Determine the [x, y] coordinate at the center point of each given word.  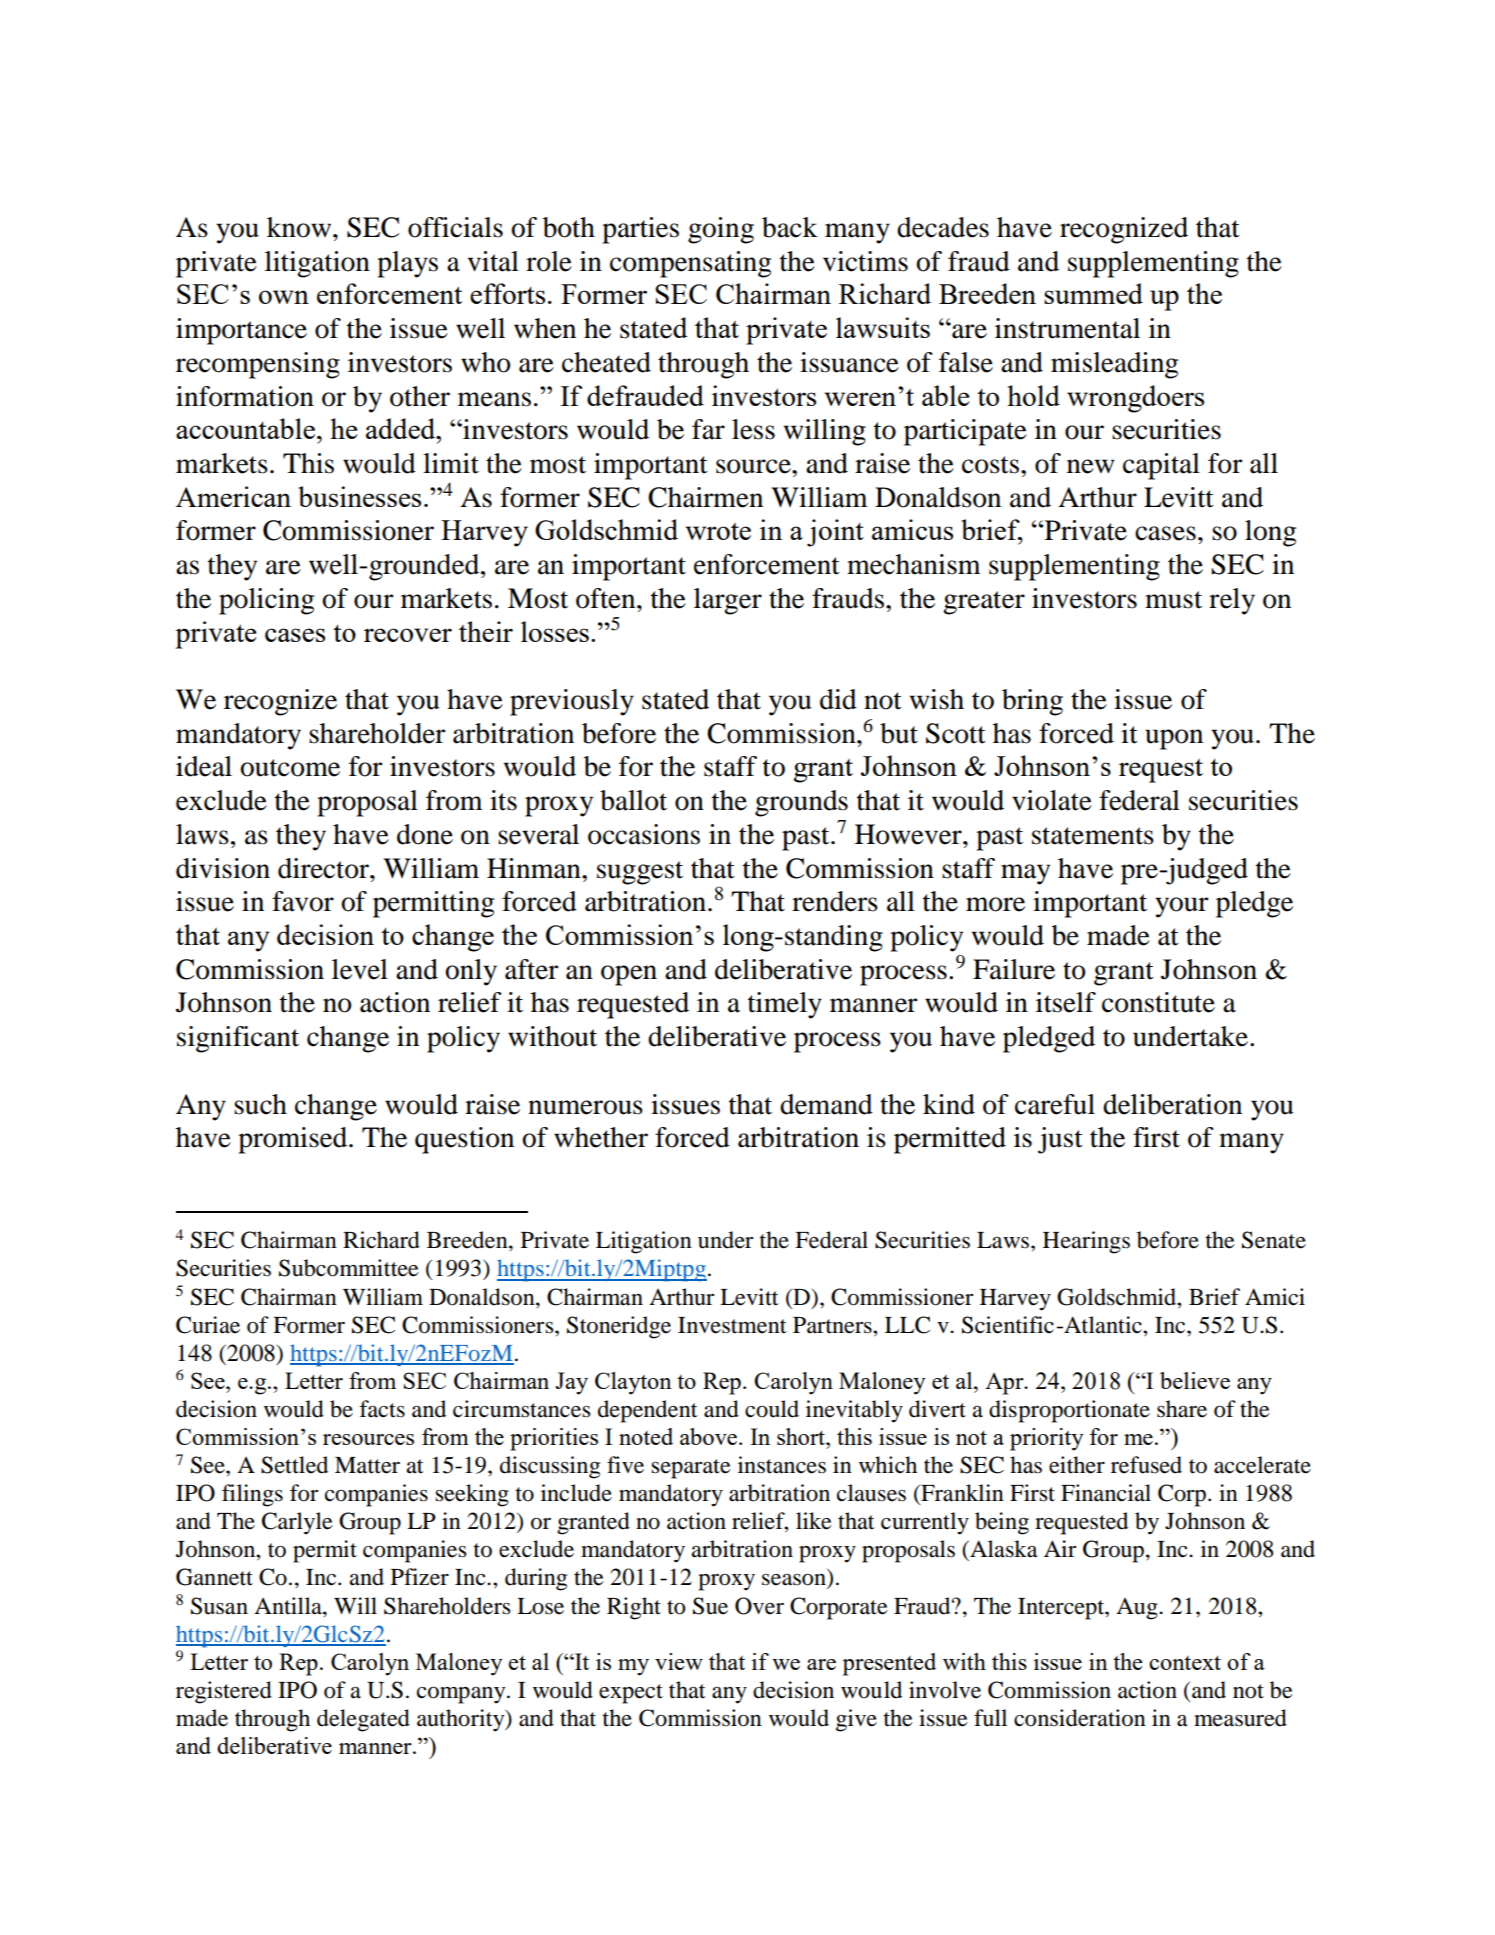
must [1173, 600]
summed [1093, 293]
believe [1195, 1380]
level [360, 969]
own [284, 297]
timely [785, 1005]
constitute [1158, 1002]
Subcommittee [349, 1268]
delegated [363, 1720]
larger [728, 601]
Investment [732, 1325]
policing [266, 601]
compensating [690, 264]
